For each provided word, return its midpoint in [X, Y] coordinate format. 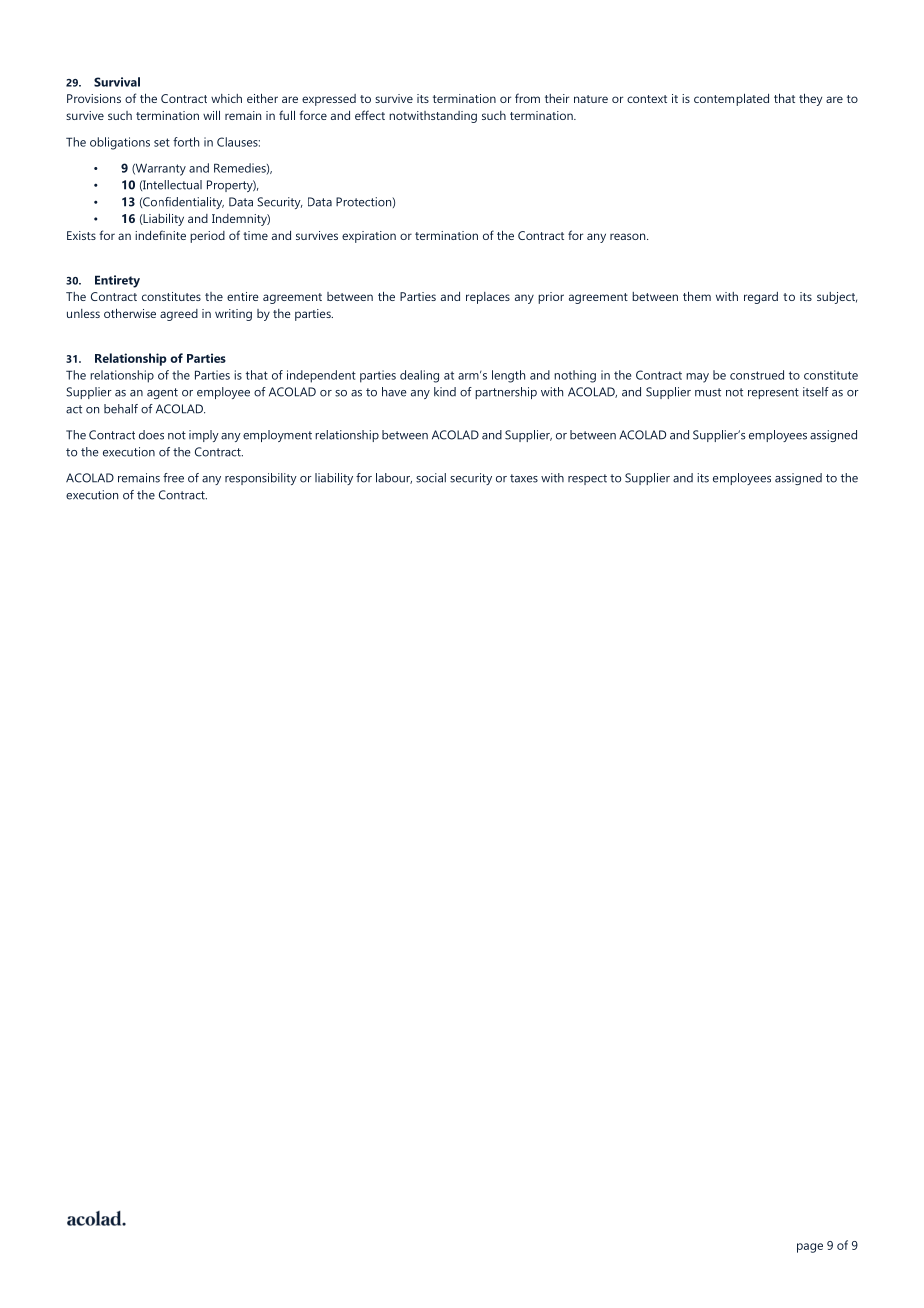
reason [629, 236]
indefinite [160, 235]
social [431, 478]
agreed [179, 315]
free [173, 478]
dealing [419, 376]
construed [757, 375]
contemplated [731, 99]
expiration [369, 237]
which [226, 98]
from [527, 98]
